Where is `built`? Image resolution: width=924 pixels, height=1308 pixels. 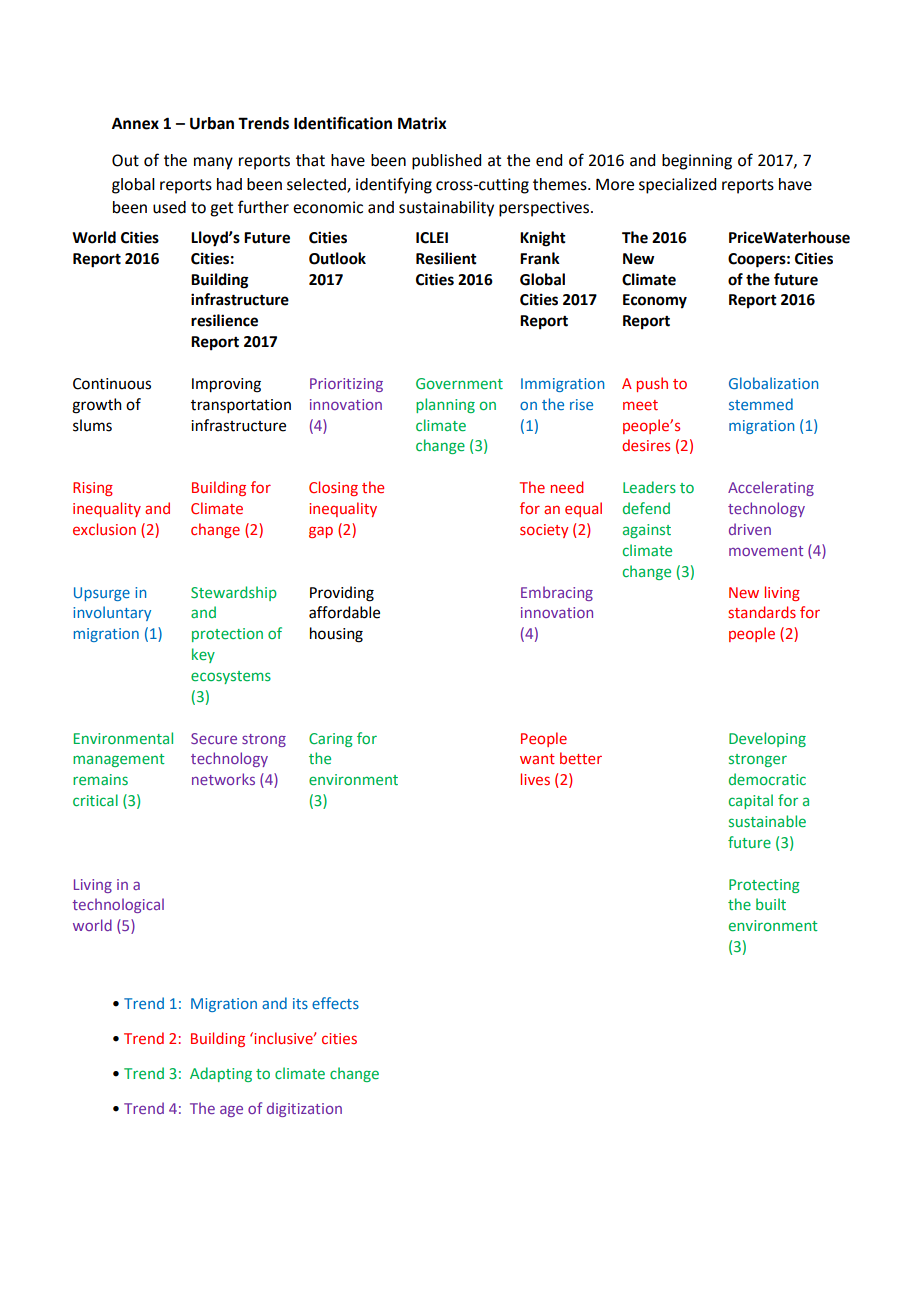
built is located at coordinates (771, 904).
